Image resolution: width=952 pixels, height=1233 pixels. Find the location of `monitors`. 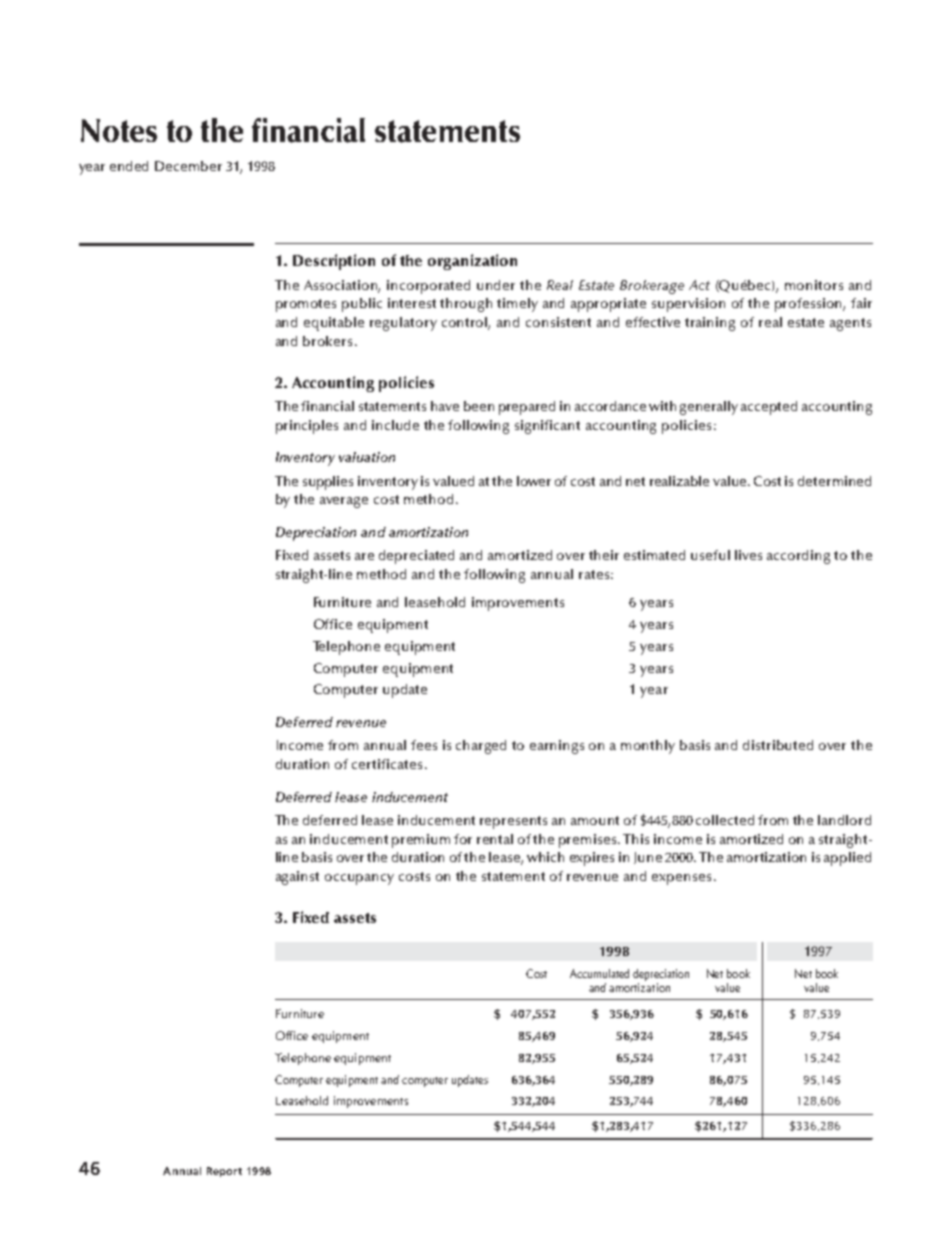

monitors is located at coordinates (814, 285).
